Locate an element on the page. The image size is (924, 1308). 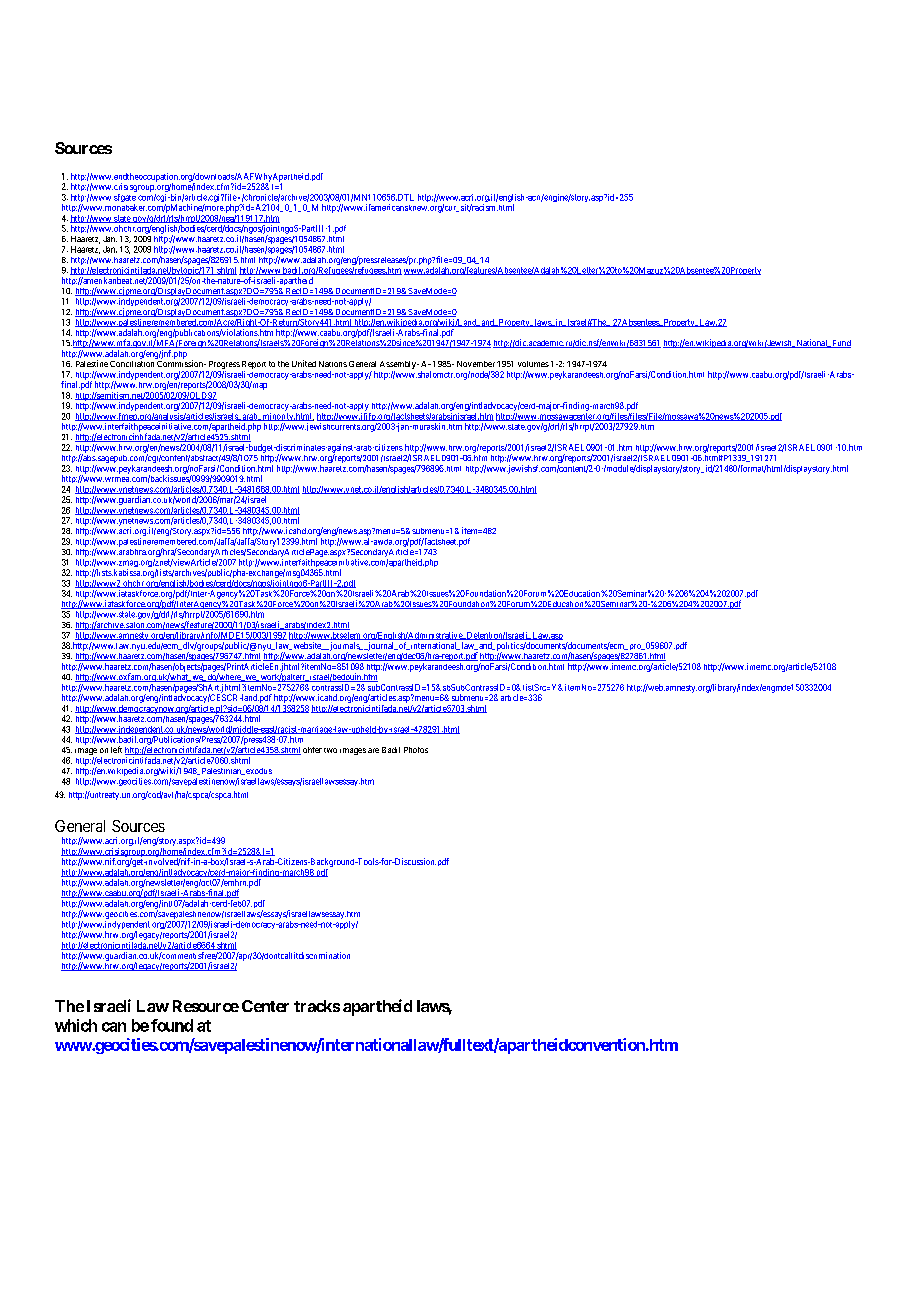
two is located at coordinates (330, 750).
